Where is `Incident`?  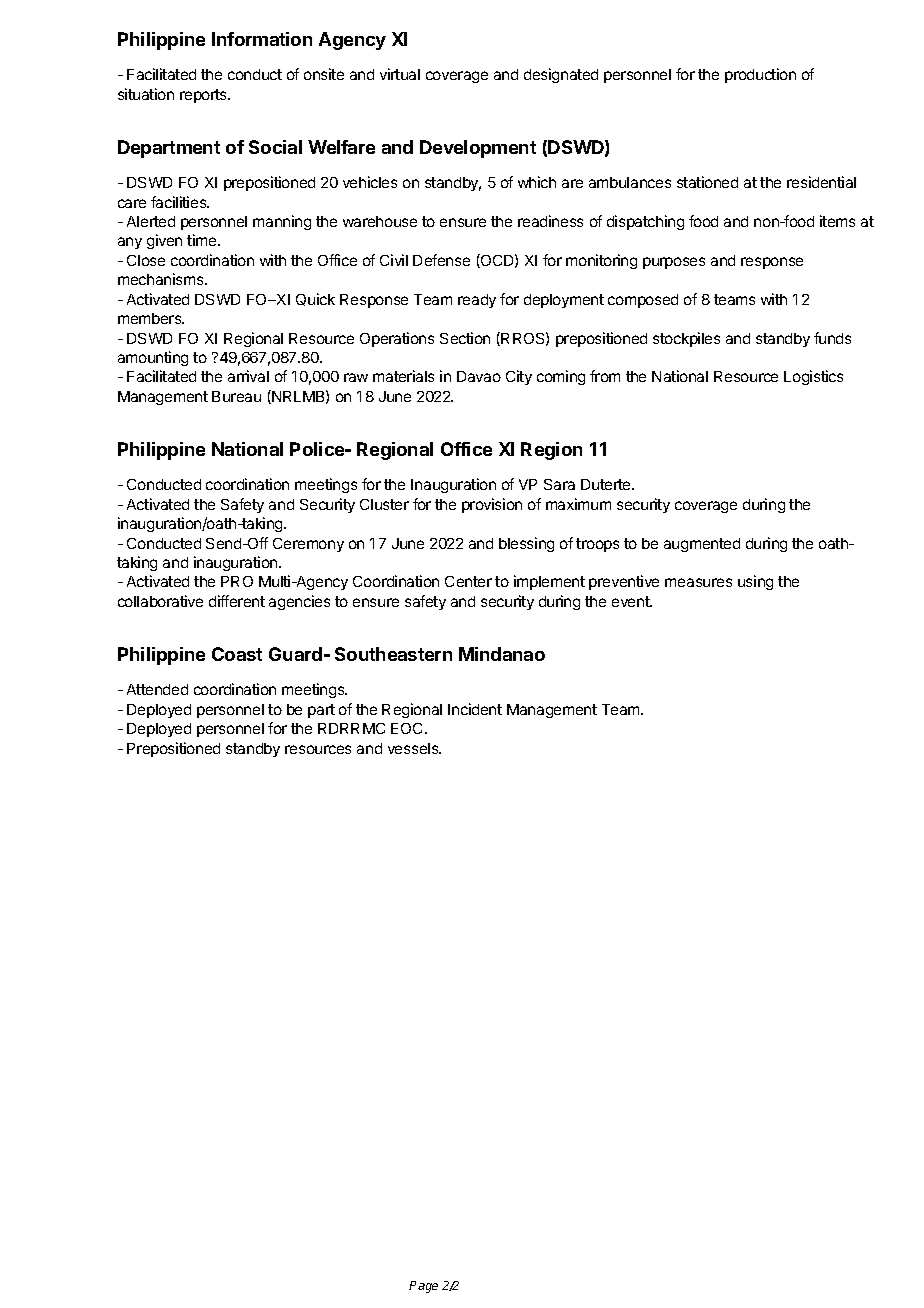
Incident is located at coordinates (475, 709).
